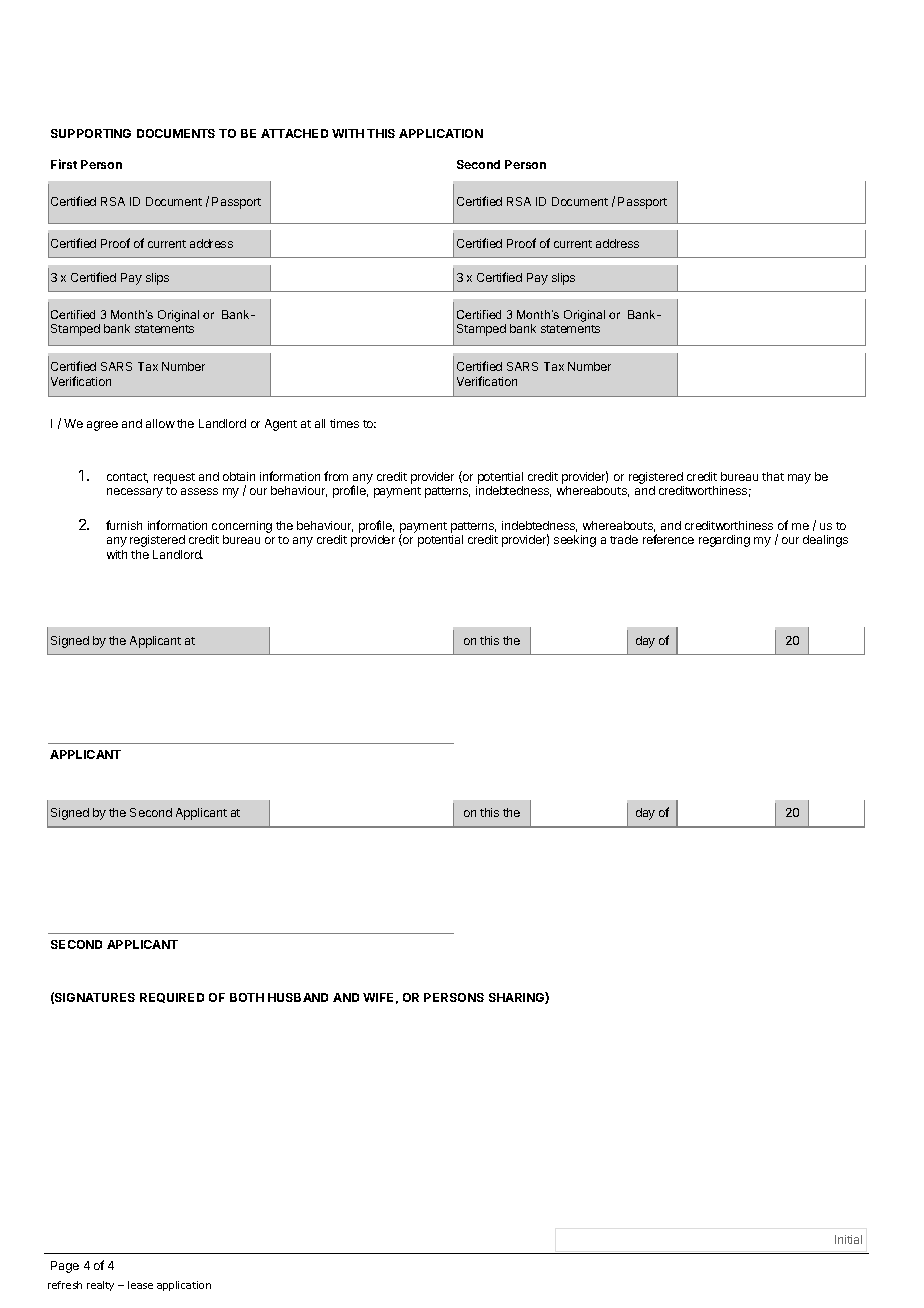 The height and width of the screenshot is (1308, 924). Describe the element at coordinates (799, 479) in the screenshot. I see `may` at that location.
